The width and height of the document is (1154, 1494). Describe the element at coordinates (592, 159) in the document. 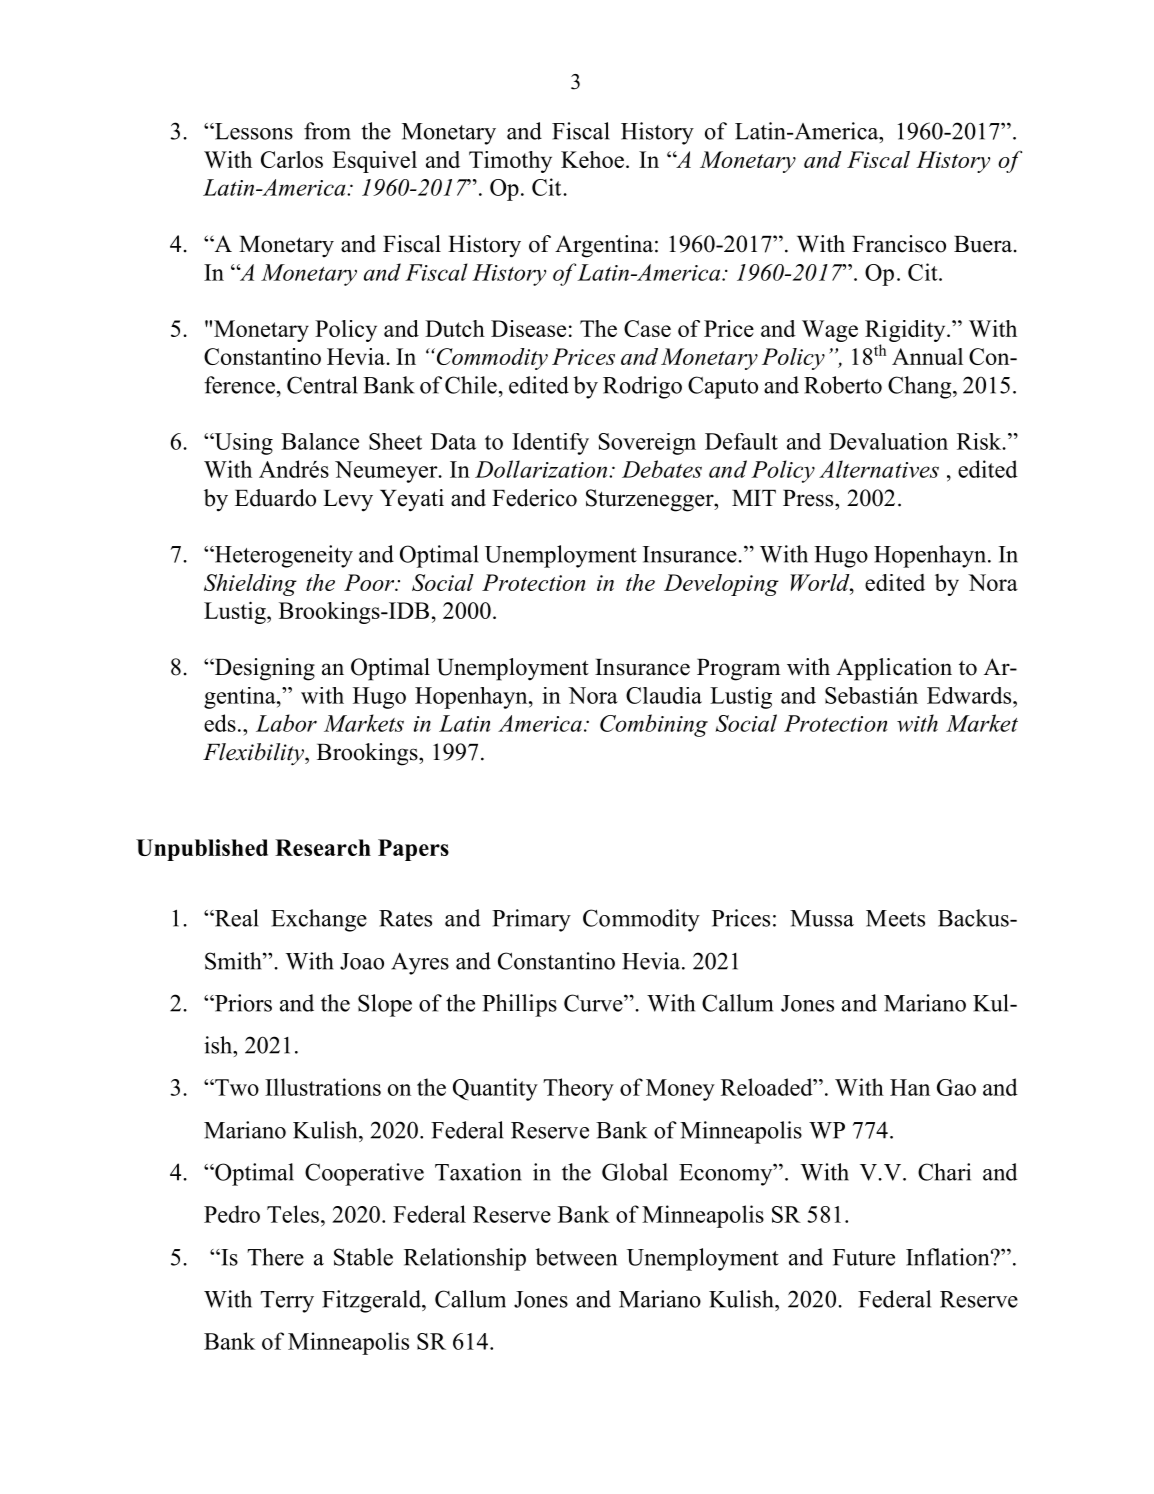

I see `Kehoe` at that location.
